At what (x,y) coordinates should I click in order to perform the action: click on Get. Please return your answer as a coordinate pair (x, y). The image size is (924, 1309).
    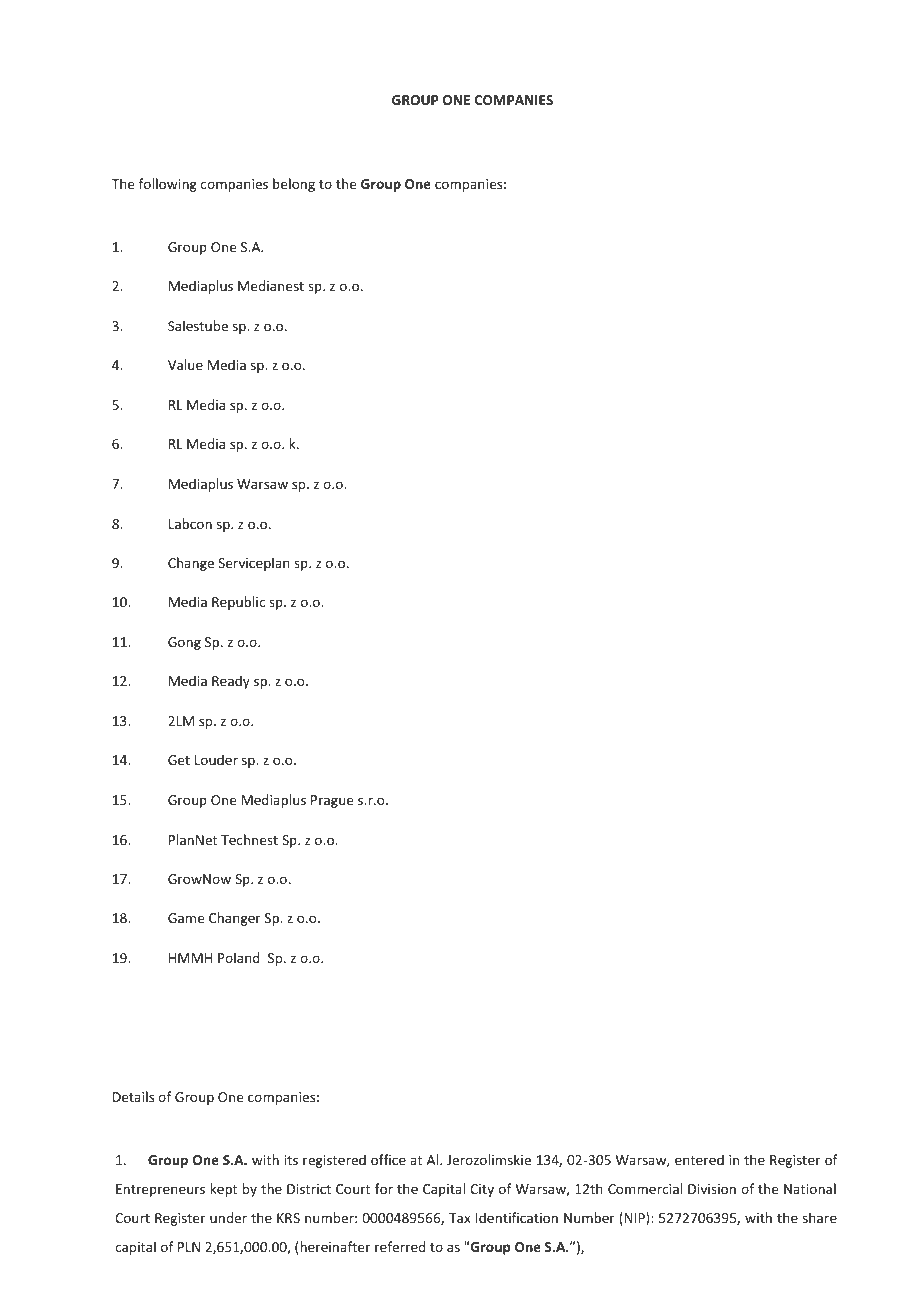
    Looking at the image, I should click on (179, 760).
